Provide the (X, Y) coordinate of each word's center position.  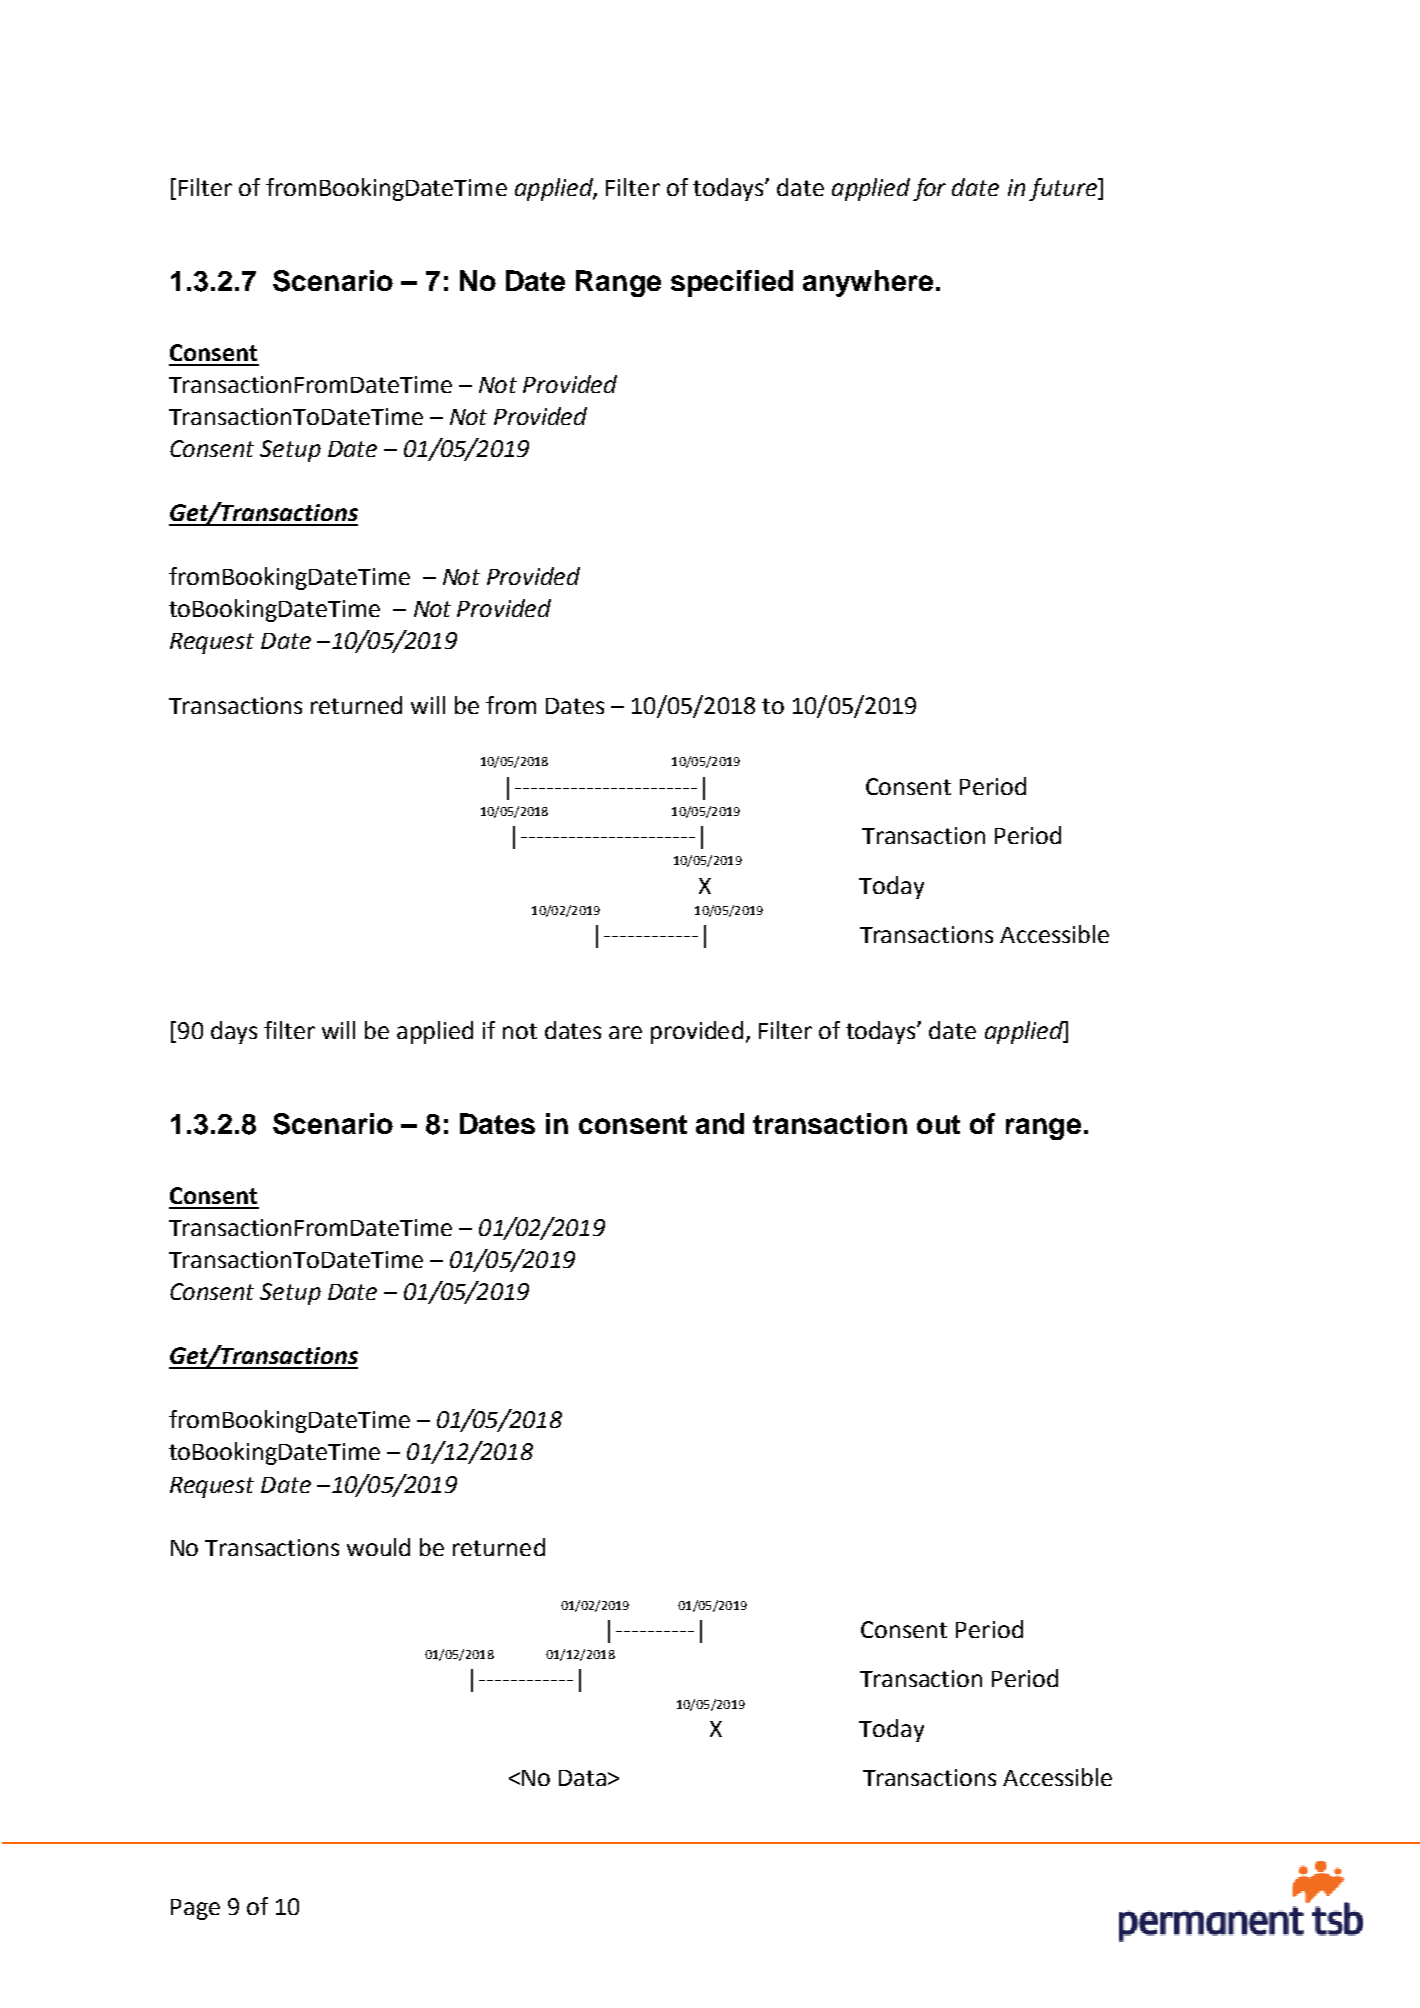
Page (195, 1909)
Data (582, 1778)
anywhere (868, 283)
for (929, 189)
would (378, 1547)
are (625, 1032)
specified (732, 283)
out (938, 1124)
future (1064, 189)
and (720, 1123)
